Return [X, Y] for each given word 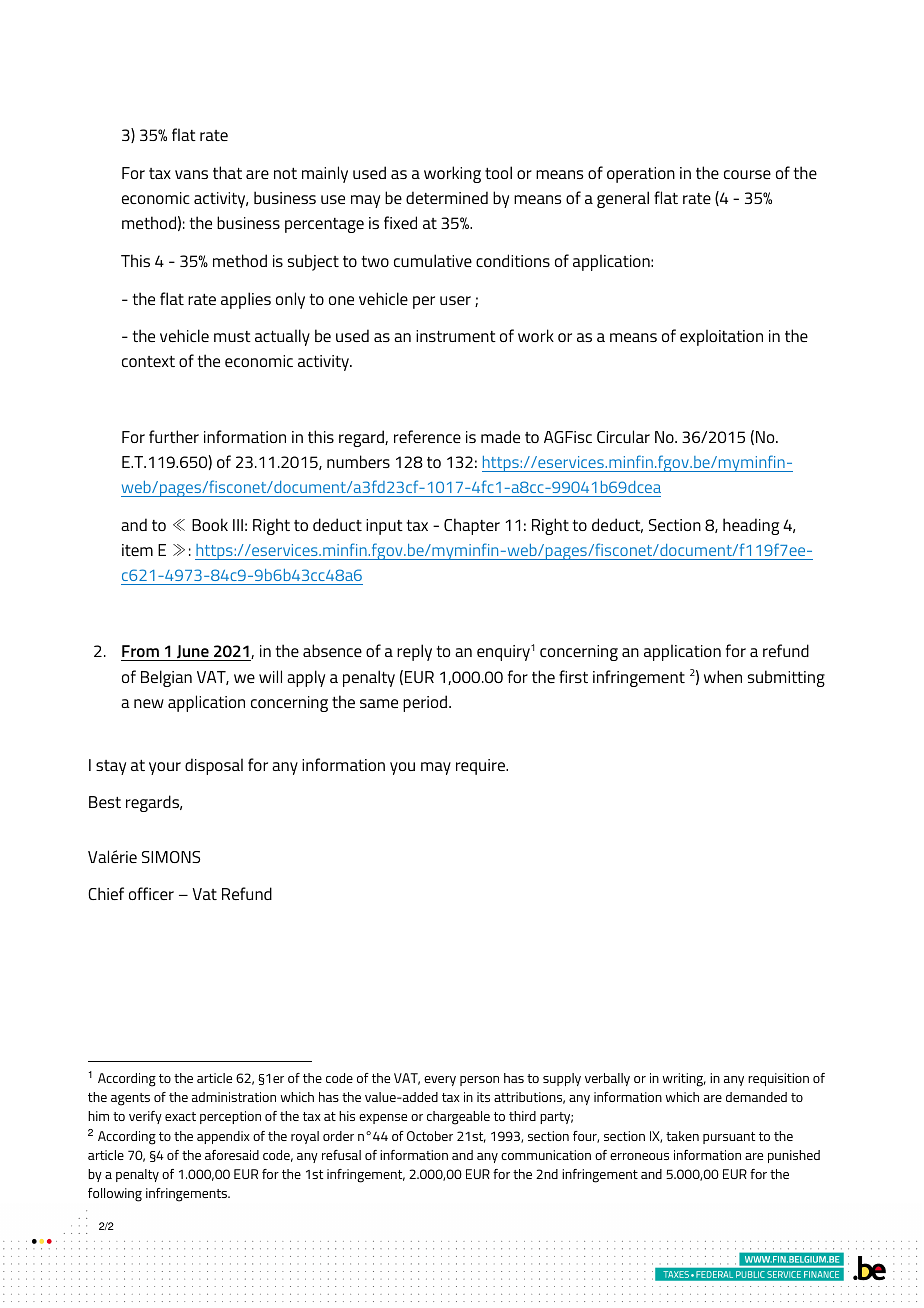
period [426, 703]
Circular [623, 436]
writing [684, 1080]
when [723, 676]
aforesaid [232, 1155]
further [174, 436]
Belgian [166, 678]
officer [151, 893]
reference [427, 436]
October [430, 1136]
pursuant [729, 1138]
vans [191, 174]
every [440, 1081]
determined [447, 197]
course [747, 174]
